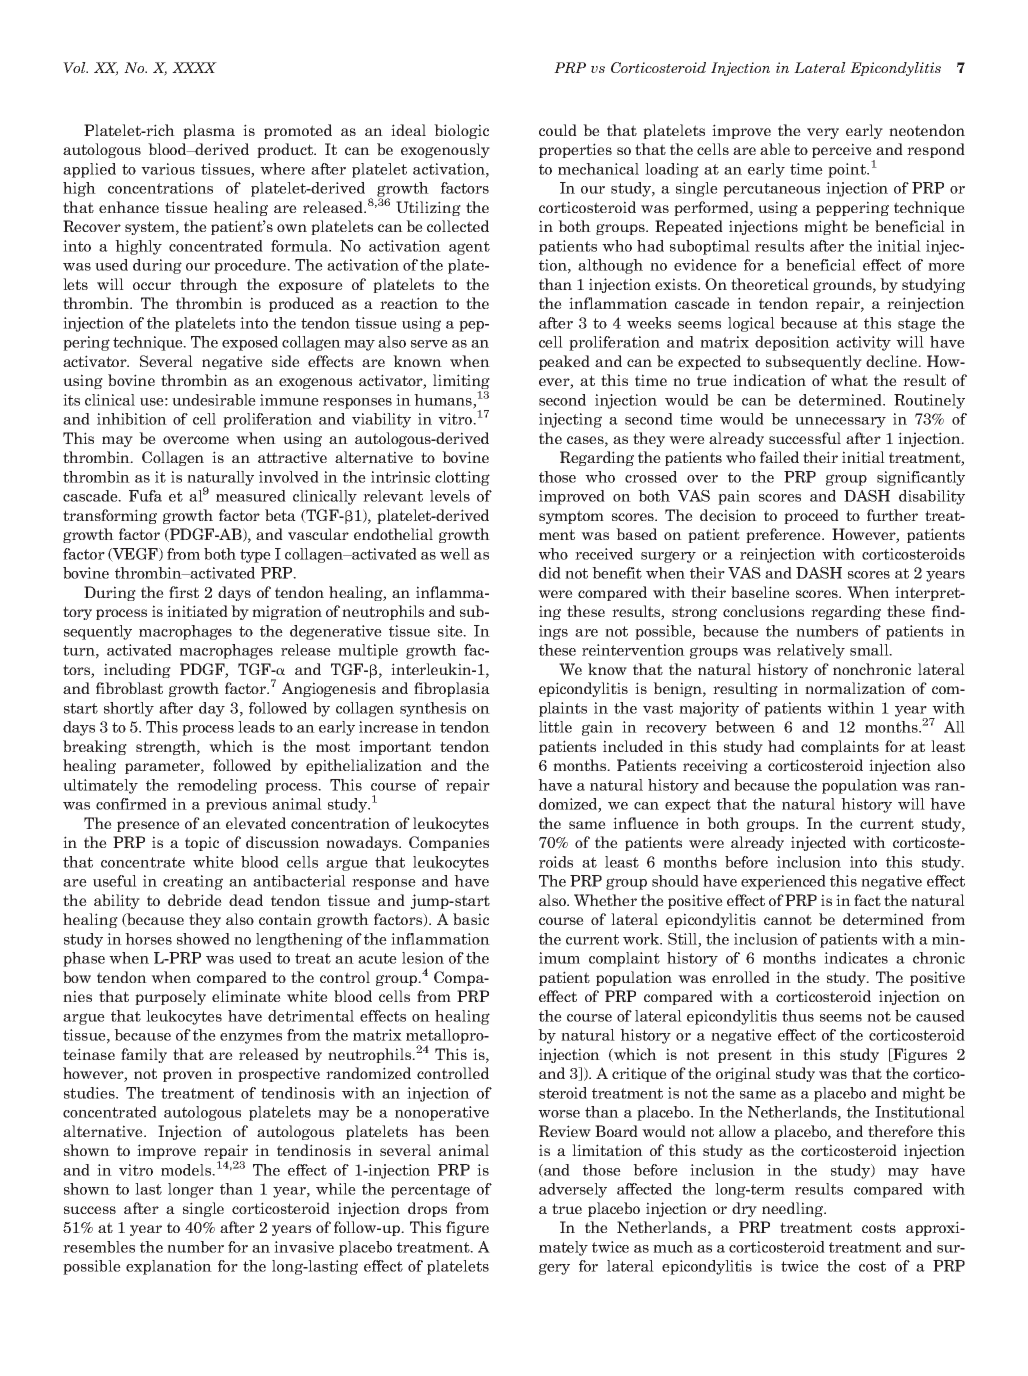 The height and width of the screenshot is (1376, 1028). What do you see at coordinates (843, 152) in the screenshot?
I see `perceive` at bounding box center [843, 152].
